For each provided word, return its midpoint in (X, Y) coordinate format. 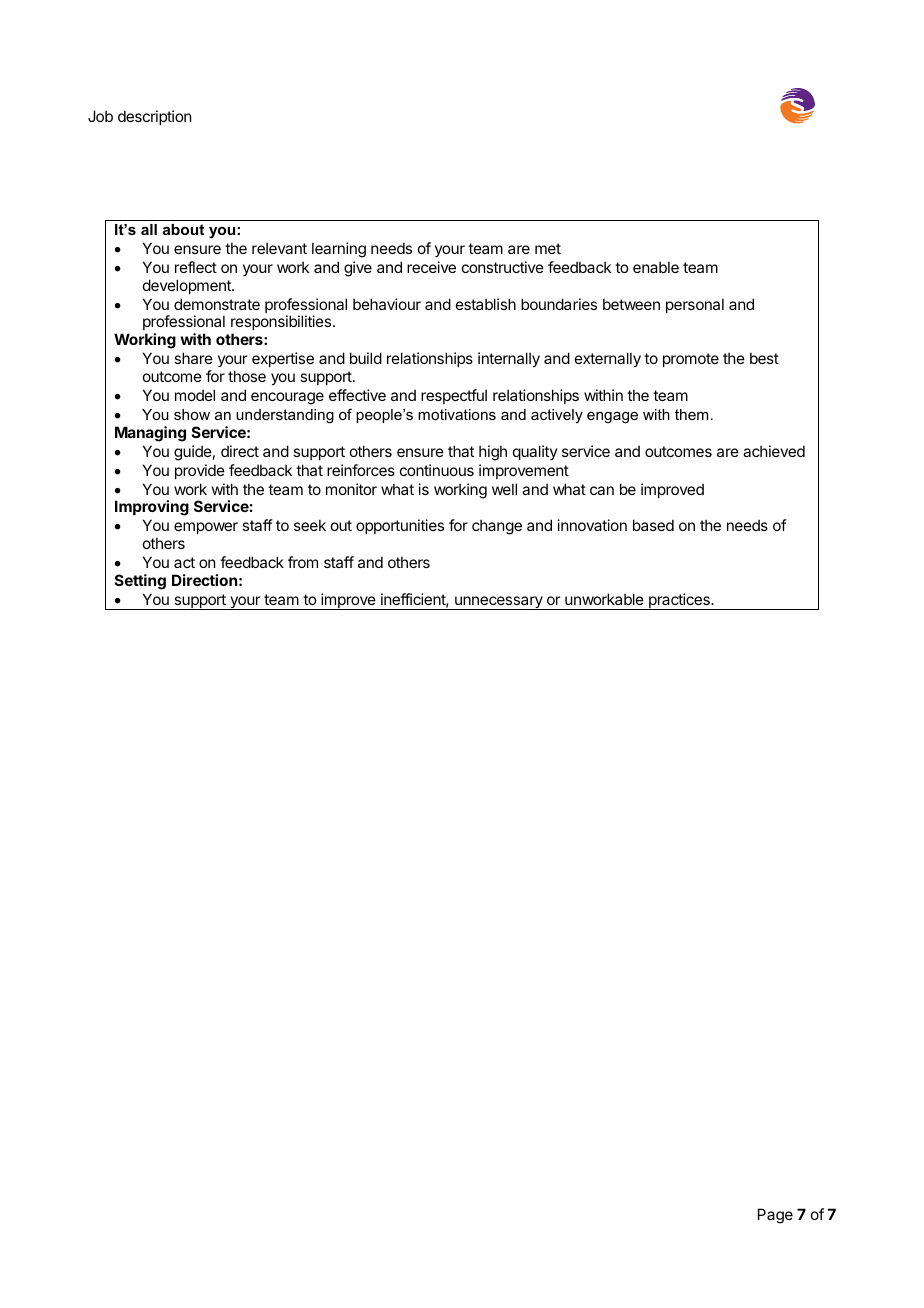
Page (775, 1216)
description (154, 117)
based (653, 525)
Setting (140, 582)
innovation (592, 525)
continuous (437, 470)
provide (200, 471)
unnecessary (499, 603)
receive (431, 267)
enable (656, 267)
